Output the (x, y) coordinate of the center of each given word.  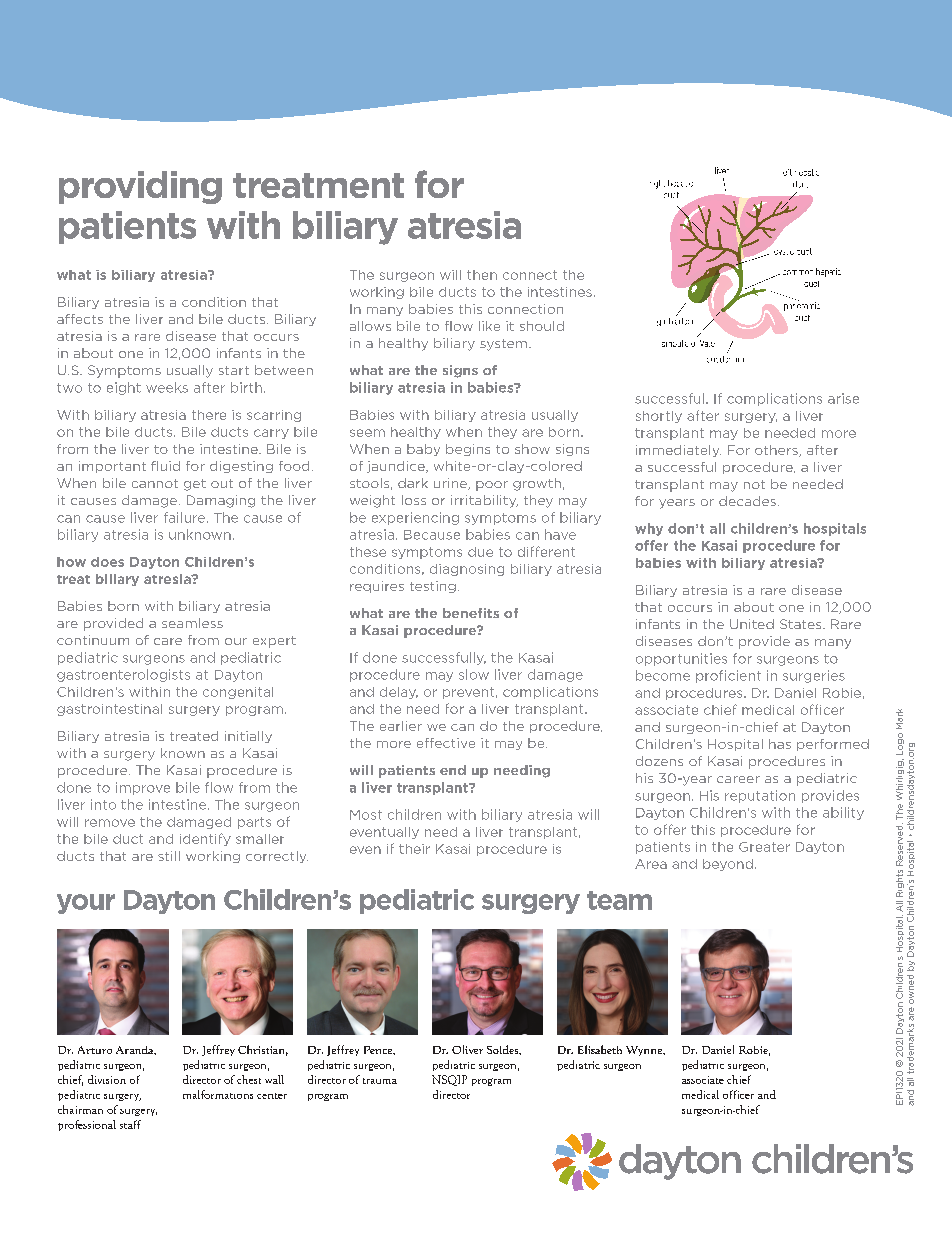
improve (143, 788)
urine (451, 484)
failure (184, 517)
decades (747, 501)
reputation (760, 796)
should (542, 326)
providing (140, 187)
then (482, 275)
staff (130, 1124)
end (453, 770)
